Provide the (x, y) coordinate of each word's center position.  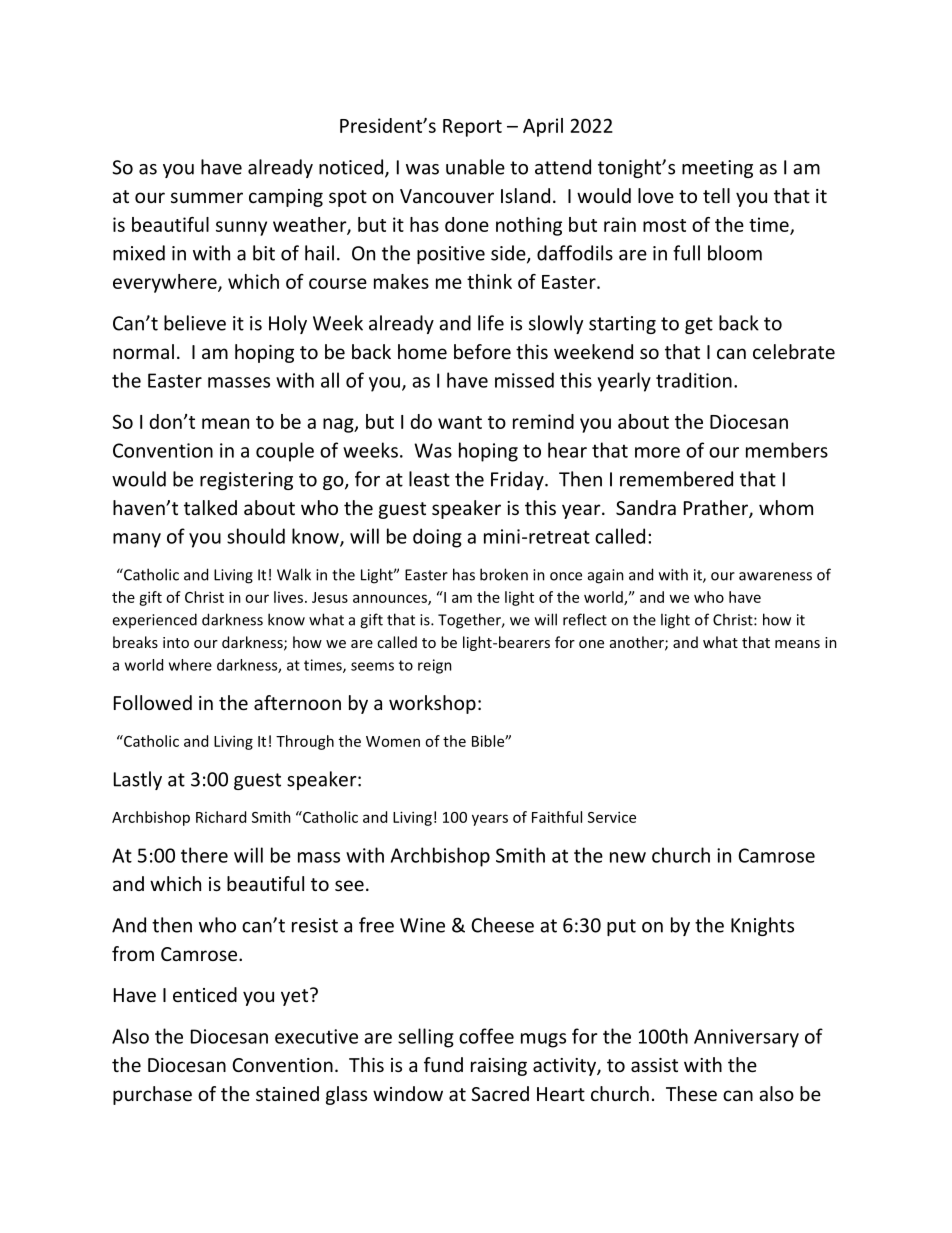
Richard (221, 817)
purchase (152, 1095)
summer (207, 197)
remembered (676, 479)
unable (475, 167)
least (429, 479)
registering (246, 481)
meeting (717, 169)
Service (612, 817)
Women (393, 741)
